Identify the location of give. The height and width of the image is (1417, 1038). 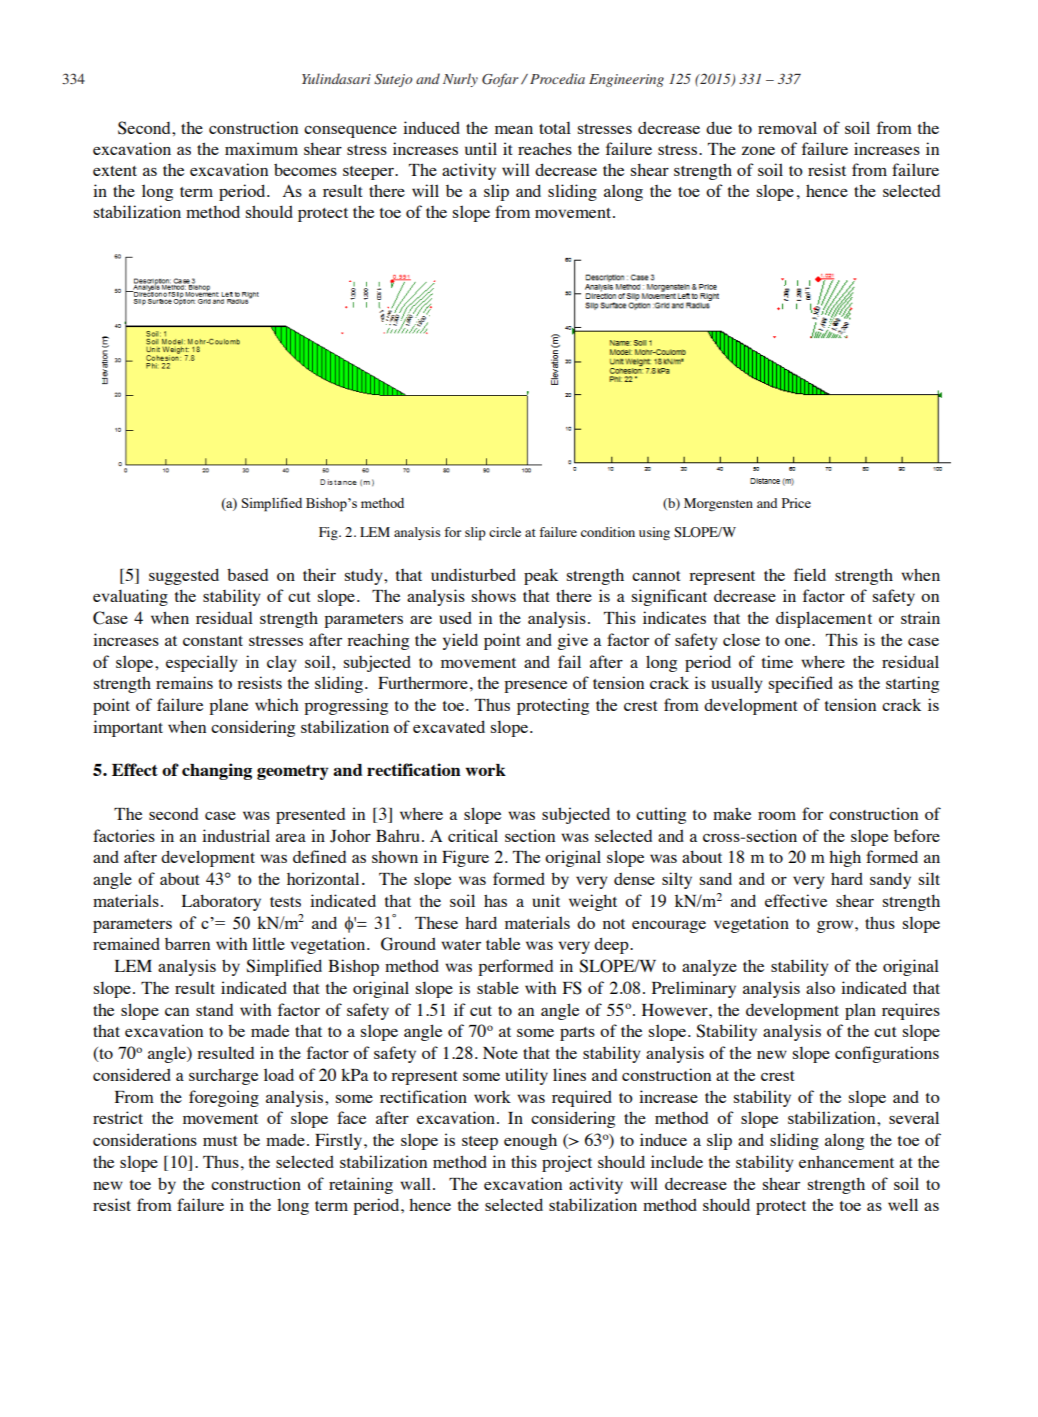
(572, 641).
